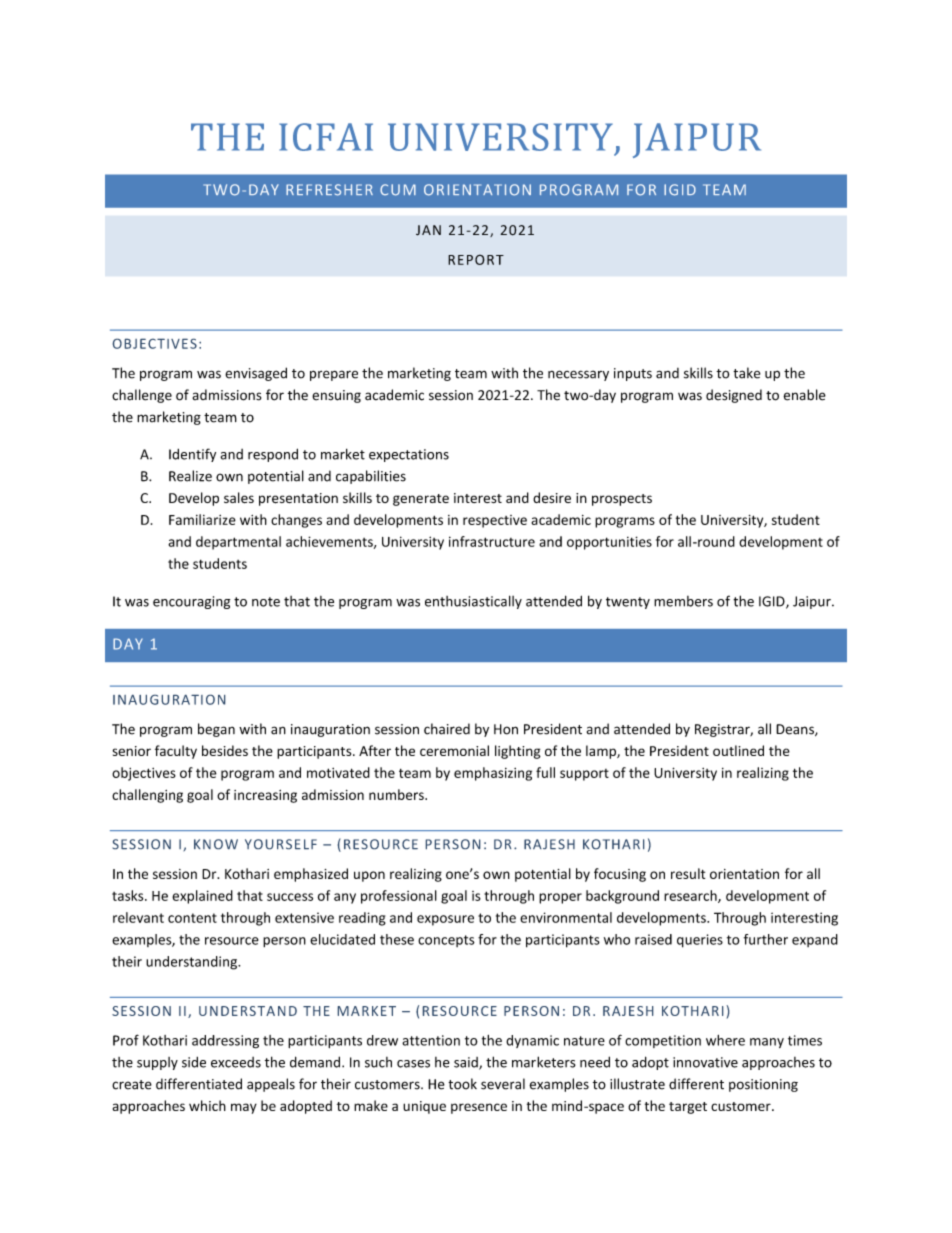  I want to click on which, so click(207, 1105).
